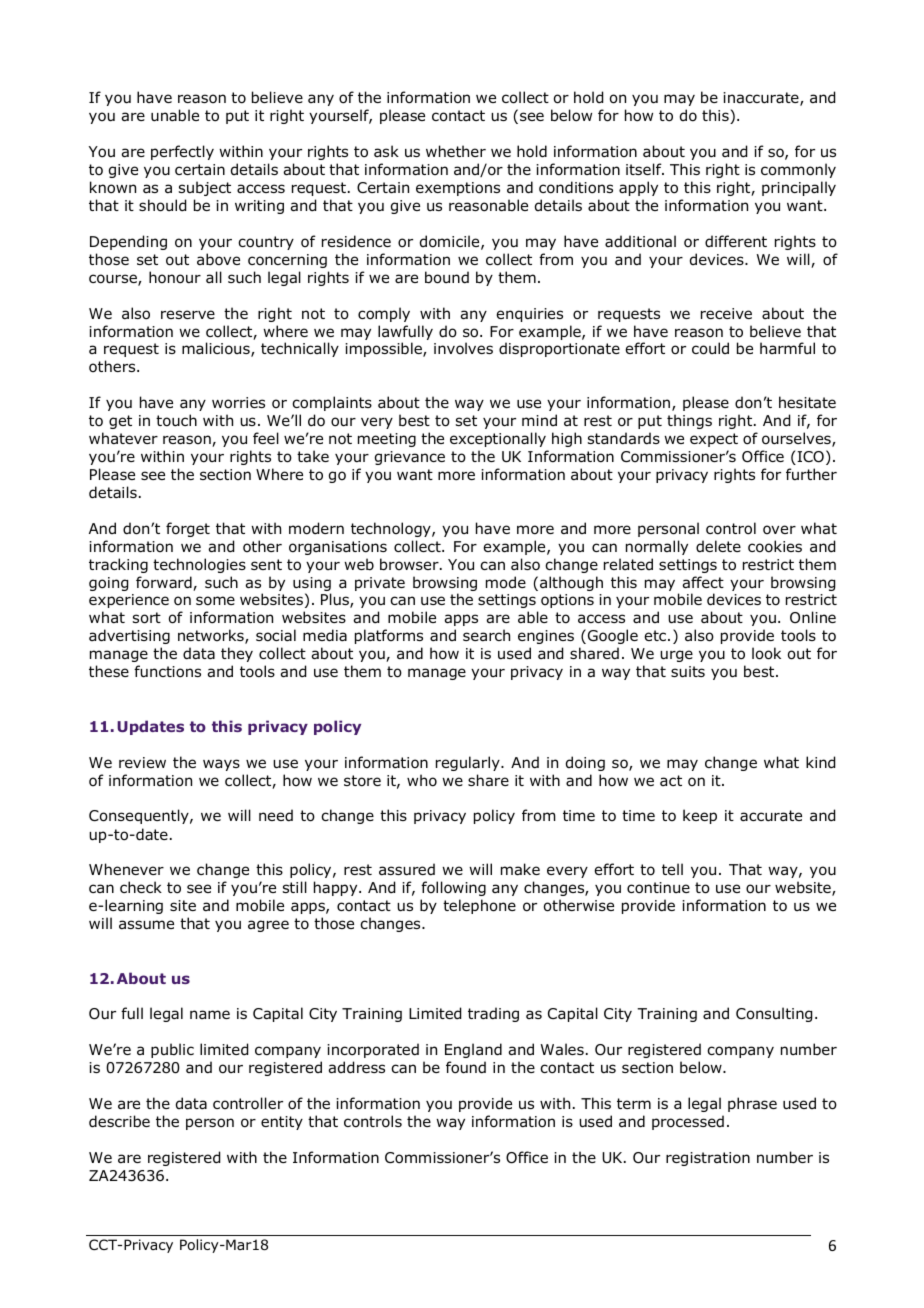 The image size is (924, 1308). Describe the element at coordinates (217, 349) in the screenshot. I see `malicious` at that location.
